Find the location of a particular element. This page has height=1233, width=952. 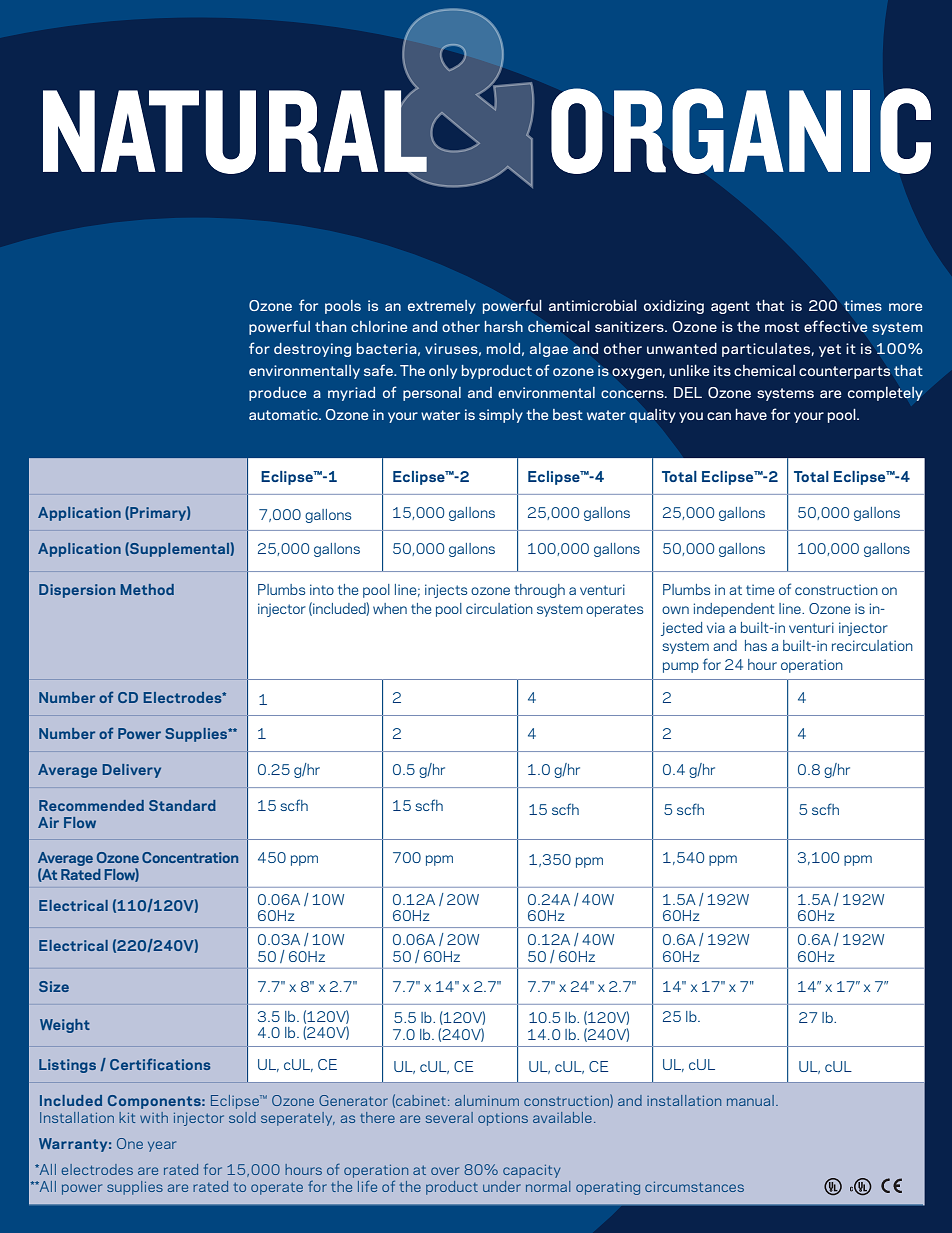

have is located at coordinates (751, 414).
